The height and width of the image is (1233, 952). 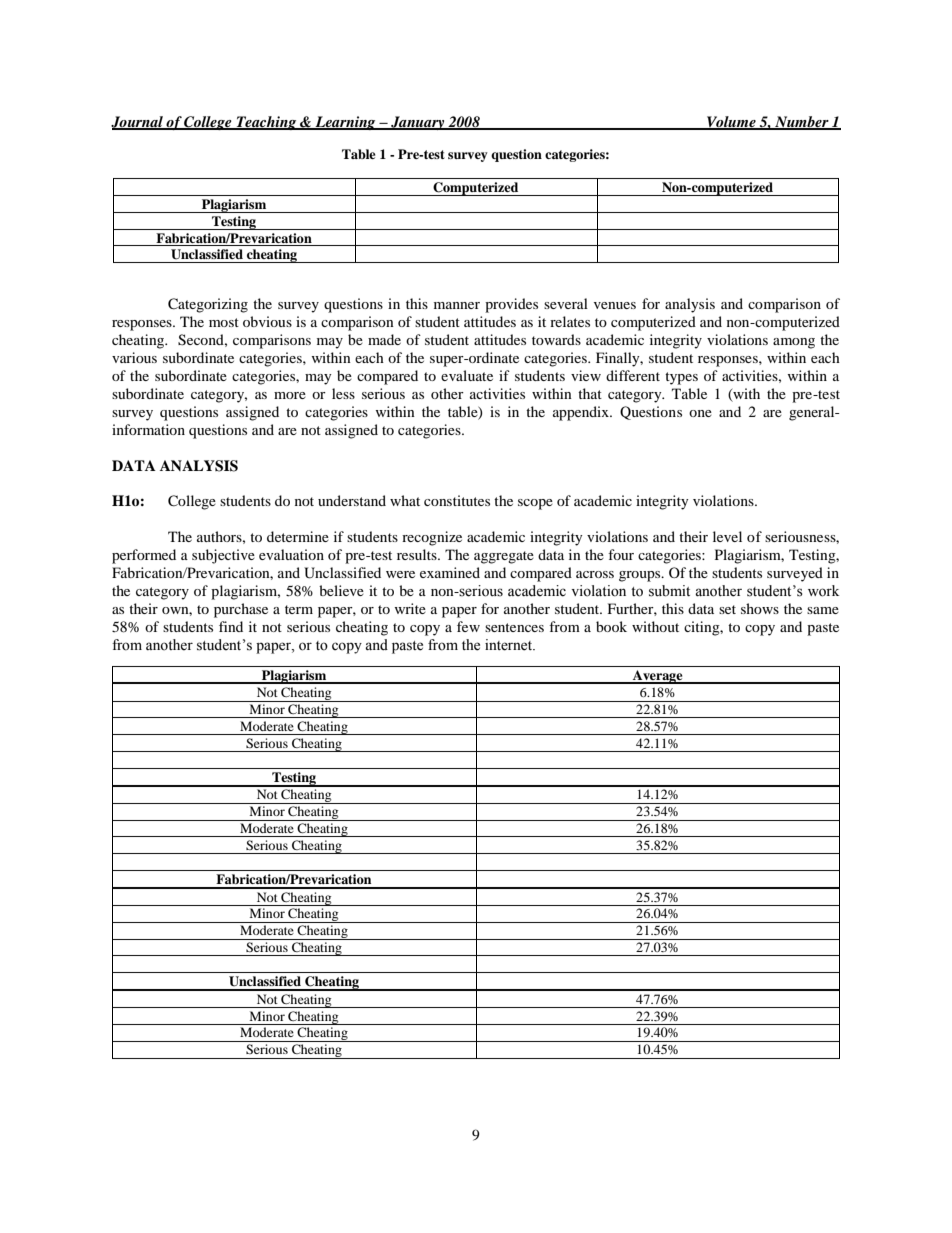 What do you see at coordinates (467, 375) in the image?
I see `evaluate` at bounding box center [467, 375].
